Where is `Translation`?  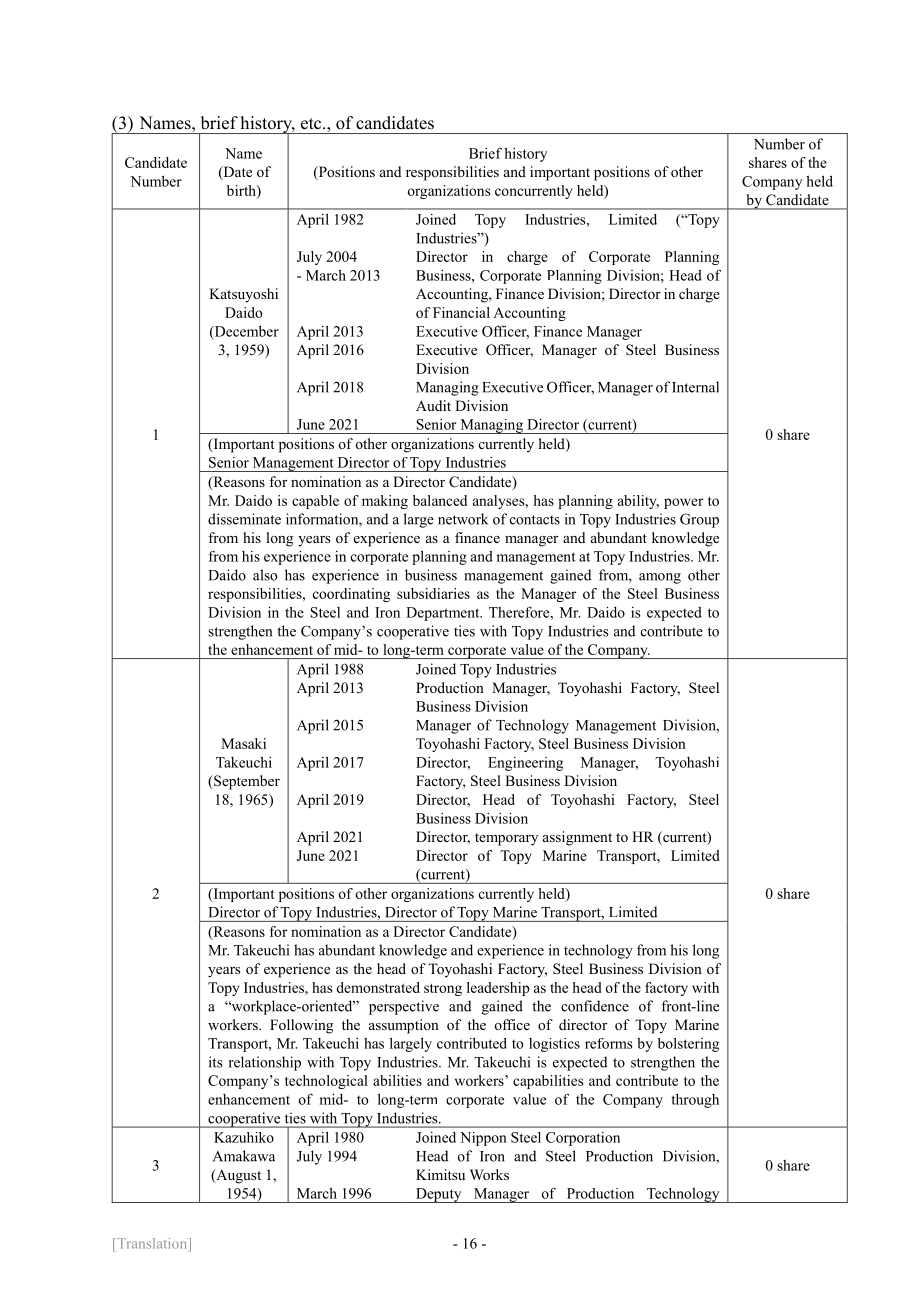
Translation is located at coordinates (152, 1243).
